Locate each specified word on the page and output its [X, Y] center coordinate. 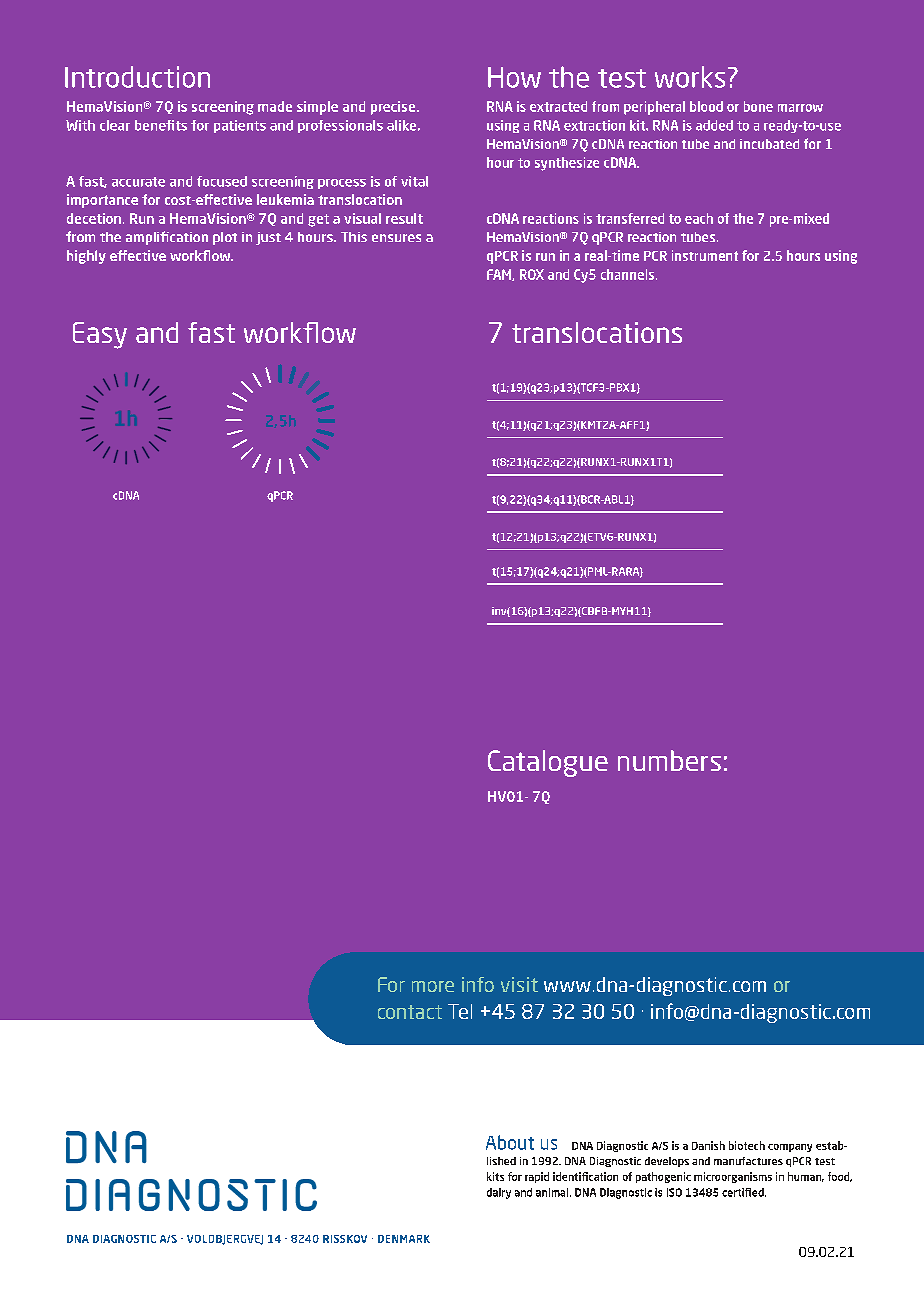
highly [86, 257]
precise [394, 108]
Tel [460, 1011]
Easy [100, 335]
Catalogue [548, 763]
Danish [708, 1145]
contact [410, 1012]
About [510, 1142]
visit [519, 984]
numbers [669, 760]
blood [706, 106]
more [433, 986]
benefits [161, 125]
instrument [705, 255]
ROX [532, 274]
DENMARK [404, 1239]
